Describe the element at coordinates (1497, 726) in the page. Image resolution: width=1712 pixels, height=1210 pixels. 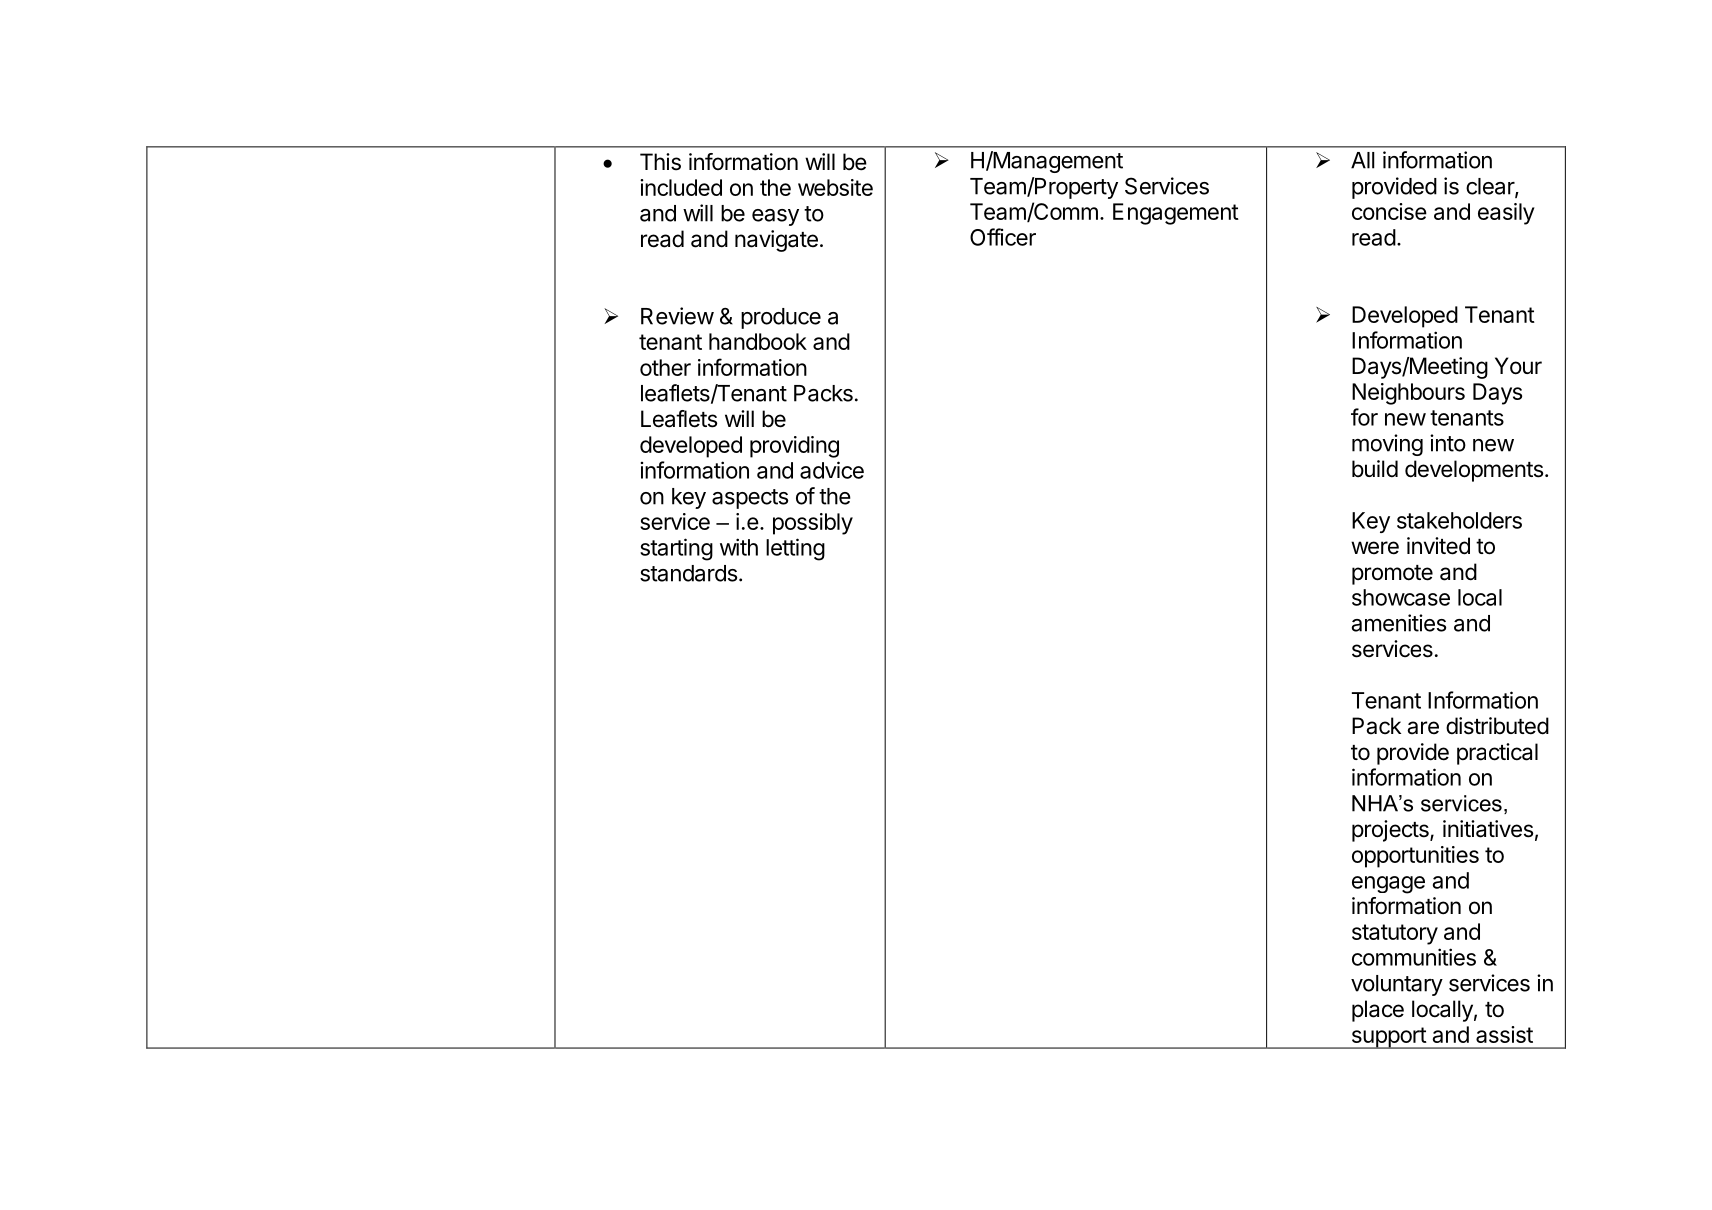
I see `distributed` at that location.
